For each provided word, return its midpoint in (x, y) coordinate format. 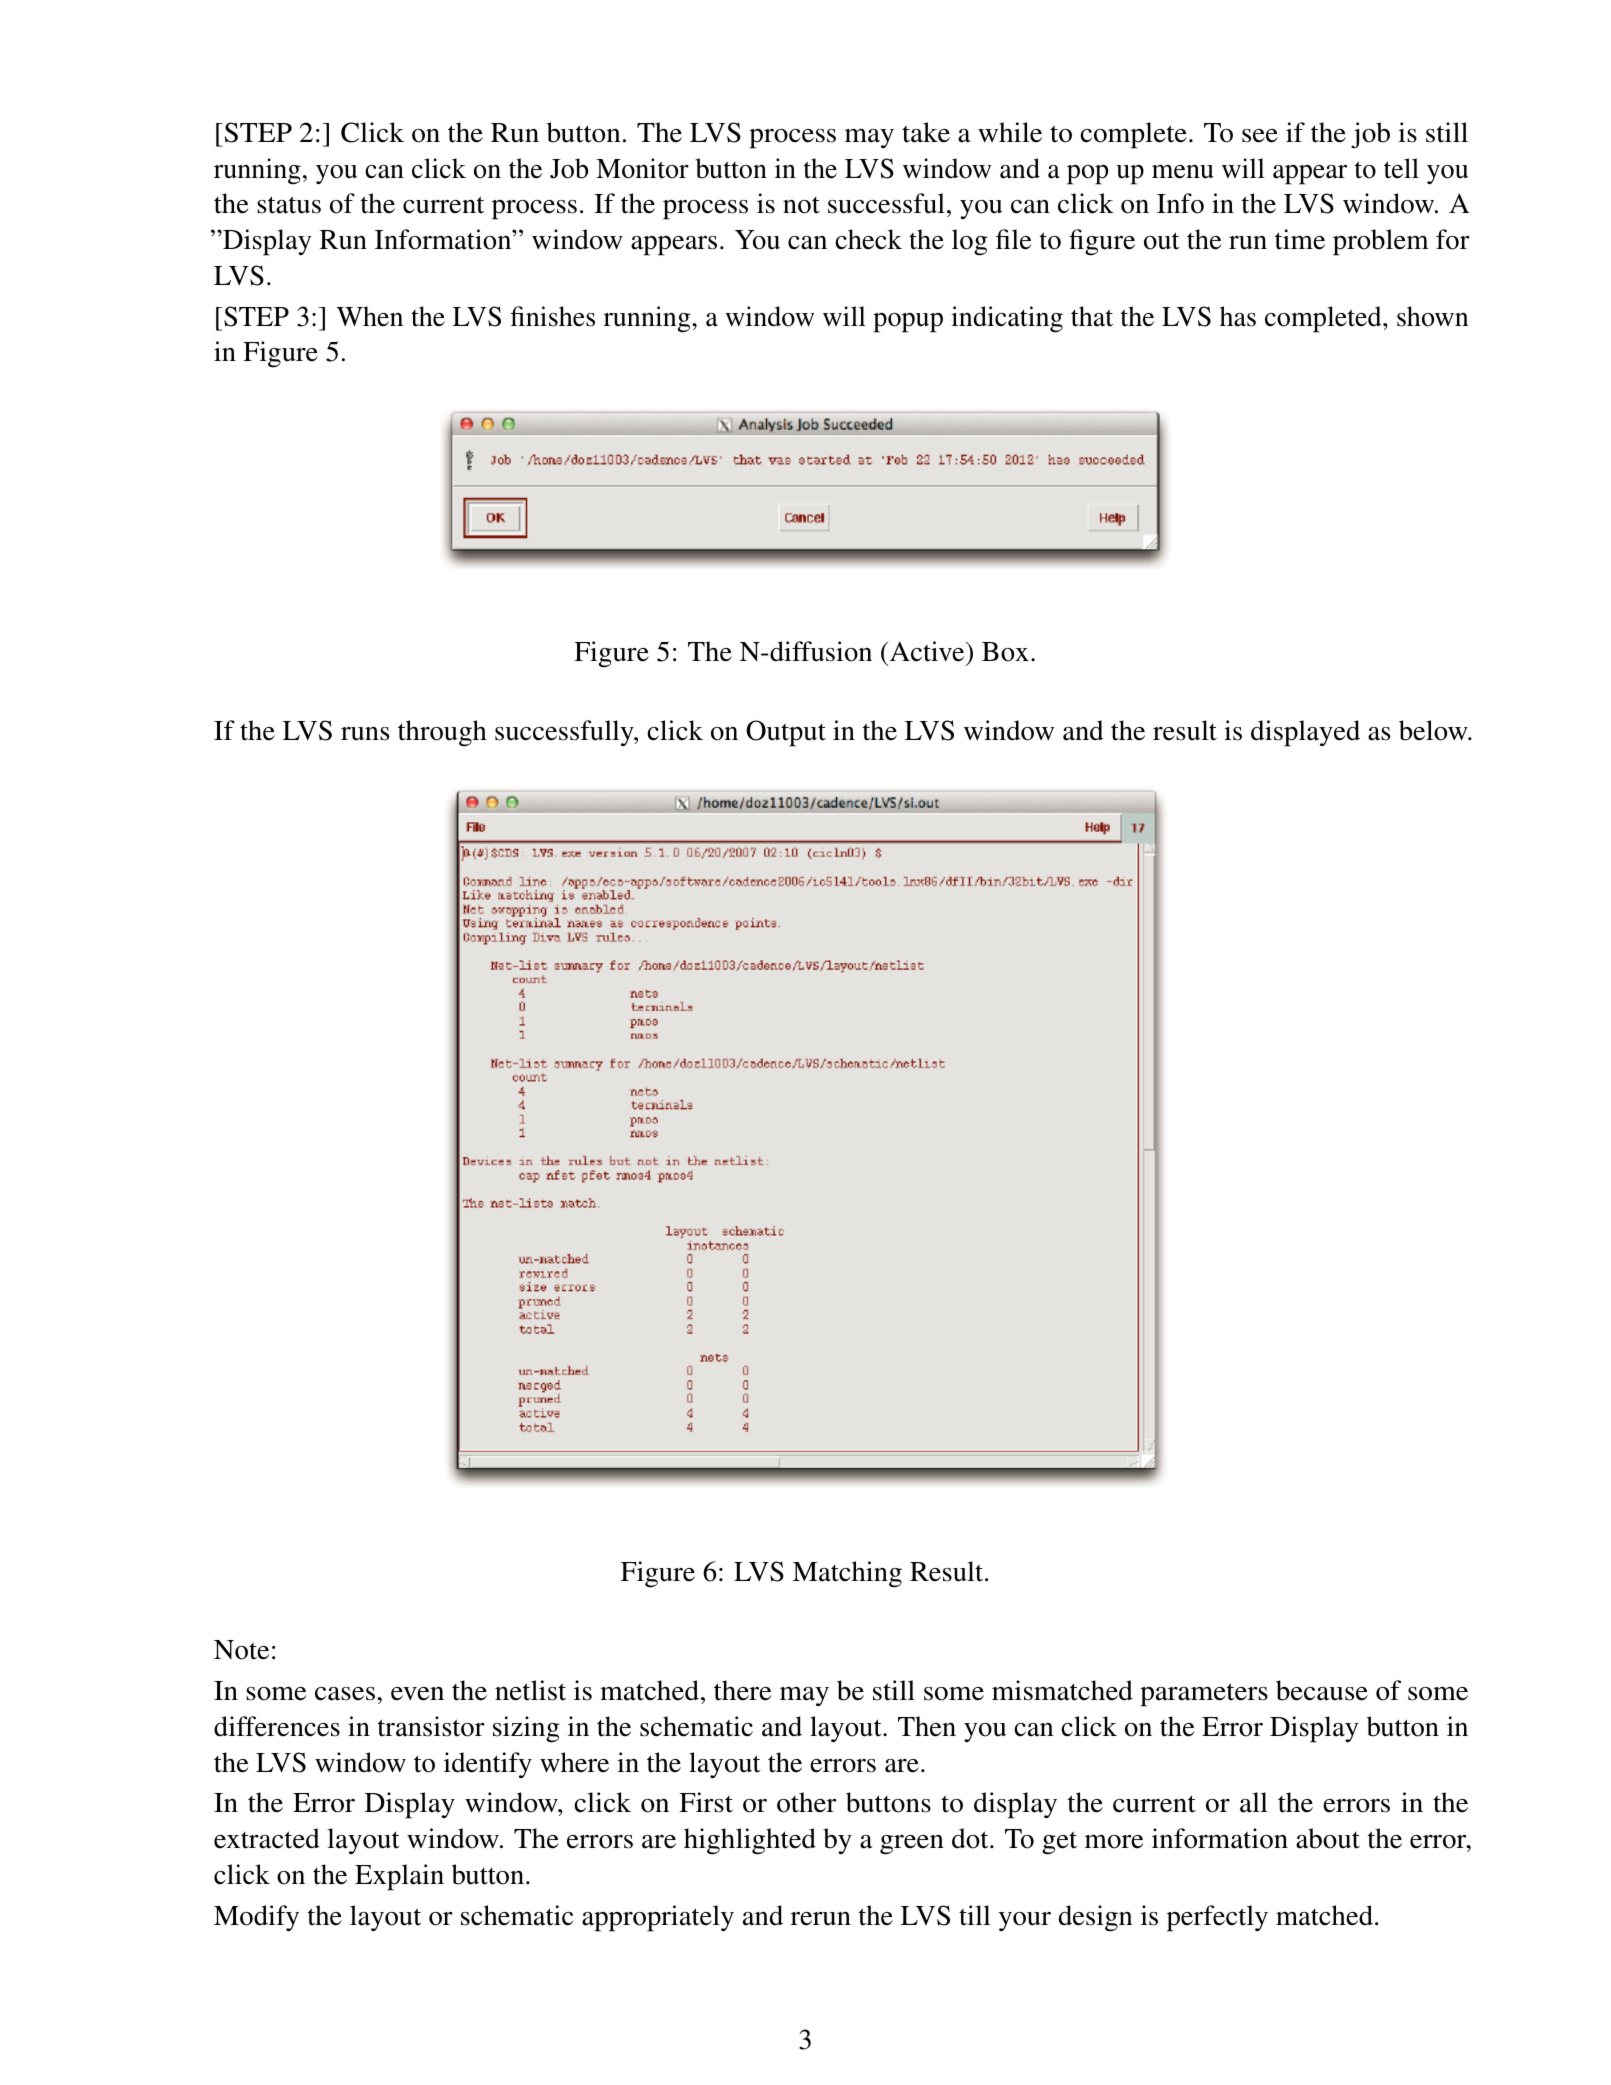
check (868, 239)
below (1434, 730)
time (1300, 239)
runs (365, 734)
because (1322, 1690)
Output (786, 733)
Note (241, 1650)
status (289, 205)
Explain (399, 1877)
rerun (821, 1919)
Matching (847, 1574)
